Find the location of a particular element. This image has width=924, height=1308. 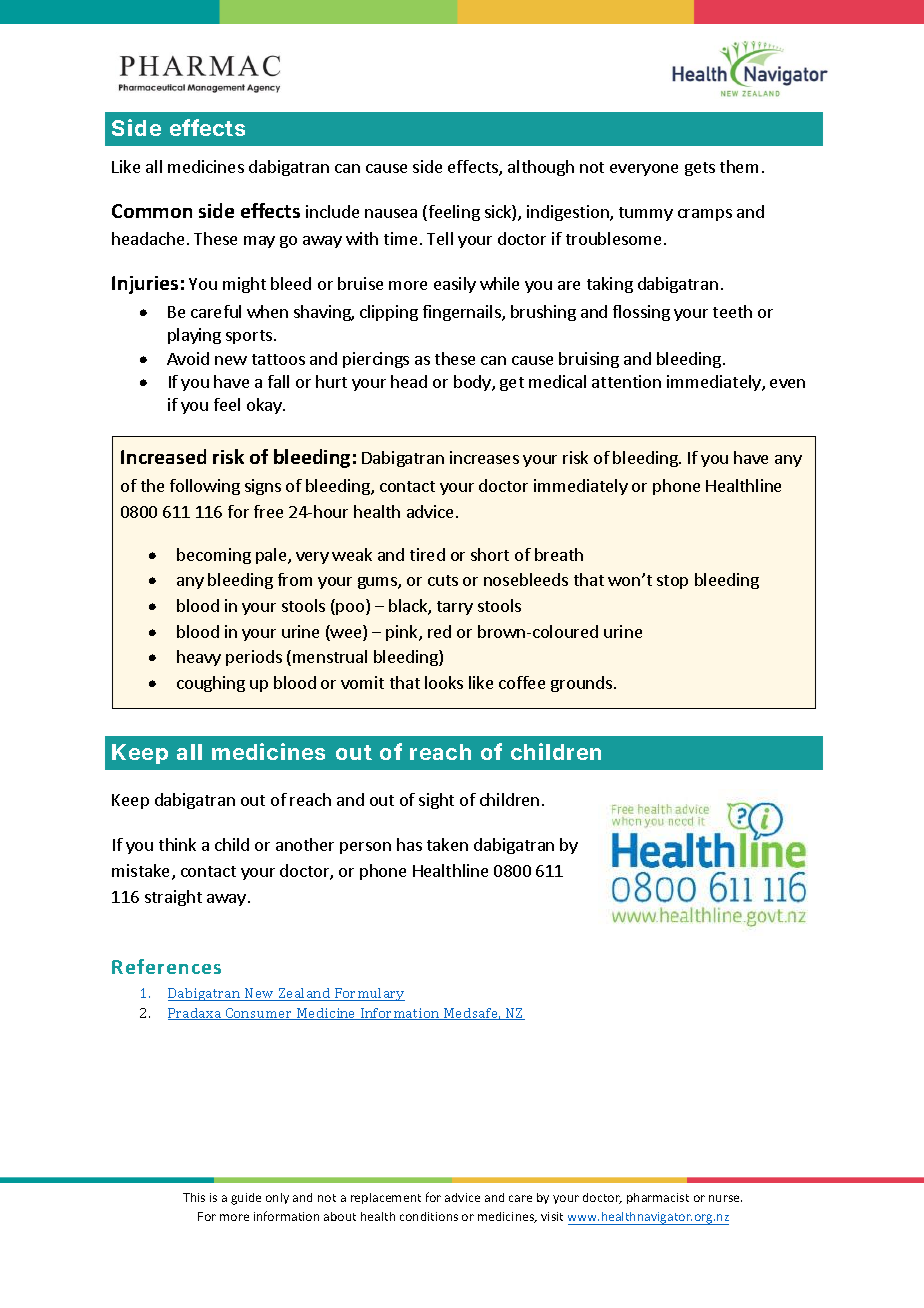

short is located at coordinates (490, 554).
